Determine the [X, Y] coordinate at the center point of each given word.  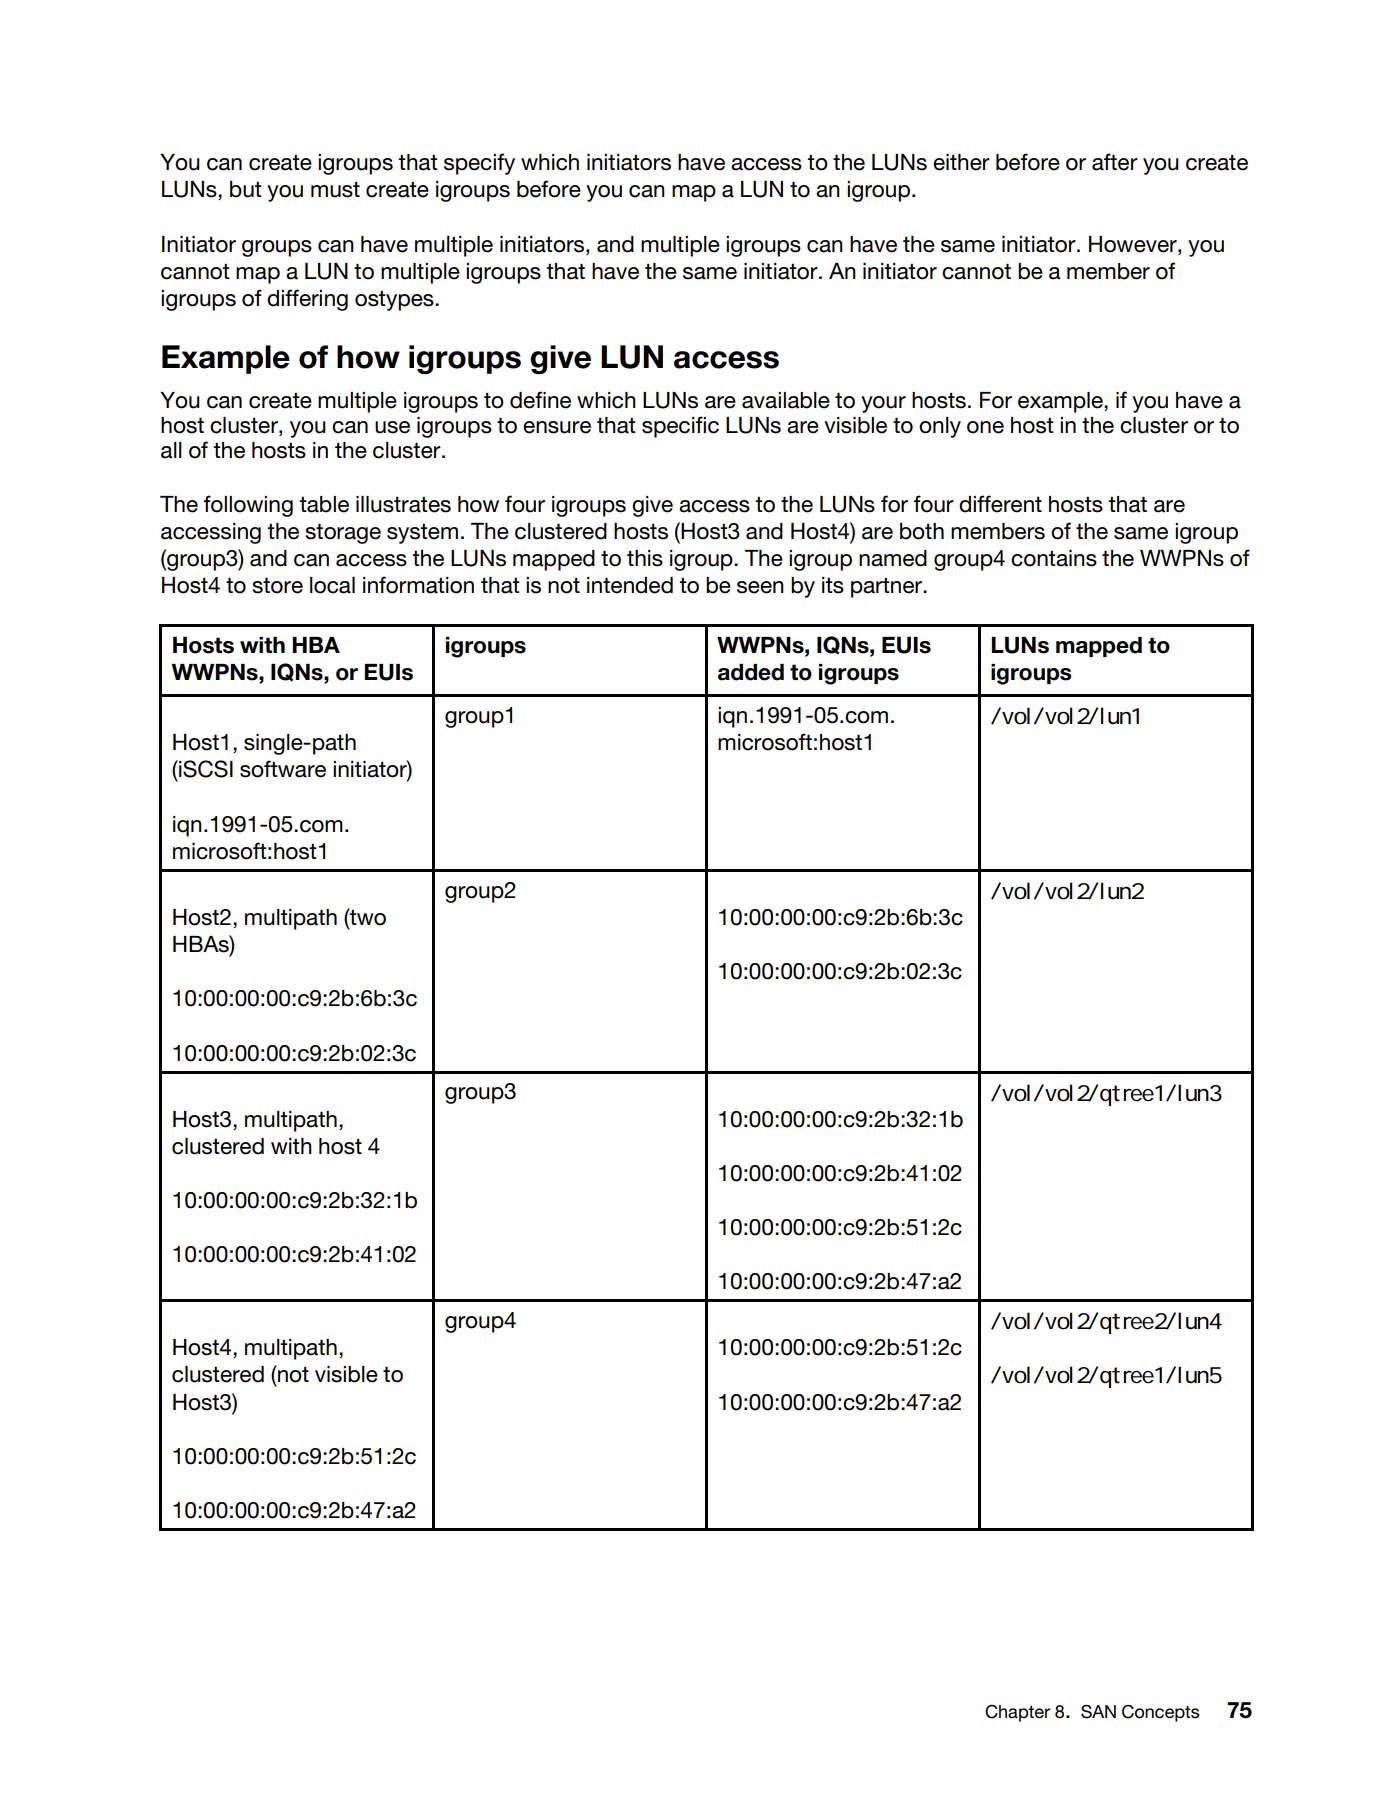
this [645, 558]
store [277, 585]
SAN [1098, 1712]
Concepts [1161, 1713]
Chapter [1017, 1713]
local [332, 585]
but [246, 189]
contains [1054, 558]
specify [479, 164]
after [1115, 162]
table [324, 504]
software [283, 769]
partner [888, 588]
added [751, 672]
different [1000, 504]
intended [630, 585]
